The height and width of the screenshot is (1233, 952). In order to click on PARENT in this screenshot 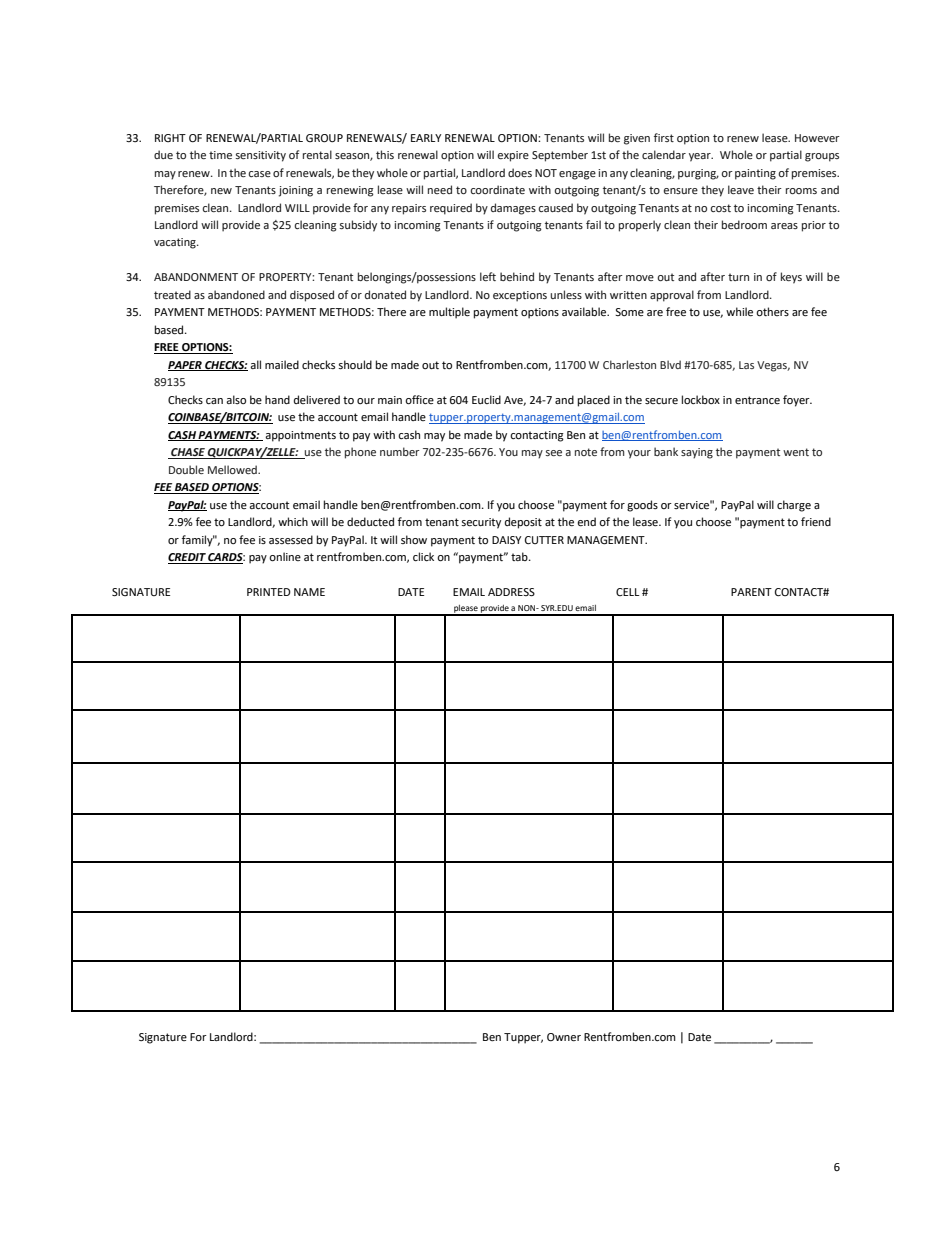, I will do `click(751, 592)`.
